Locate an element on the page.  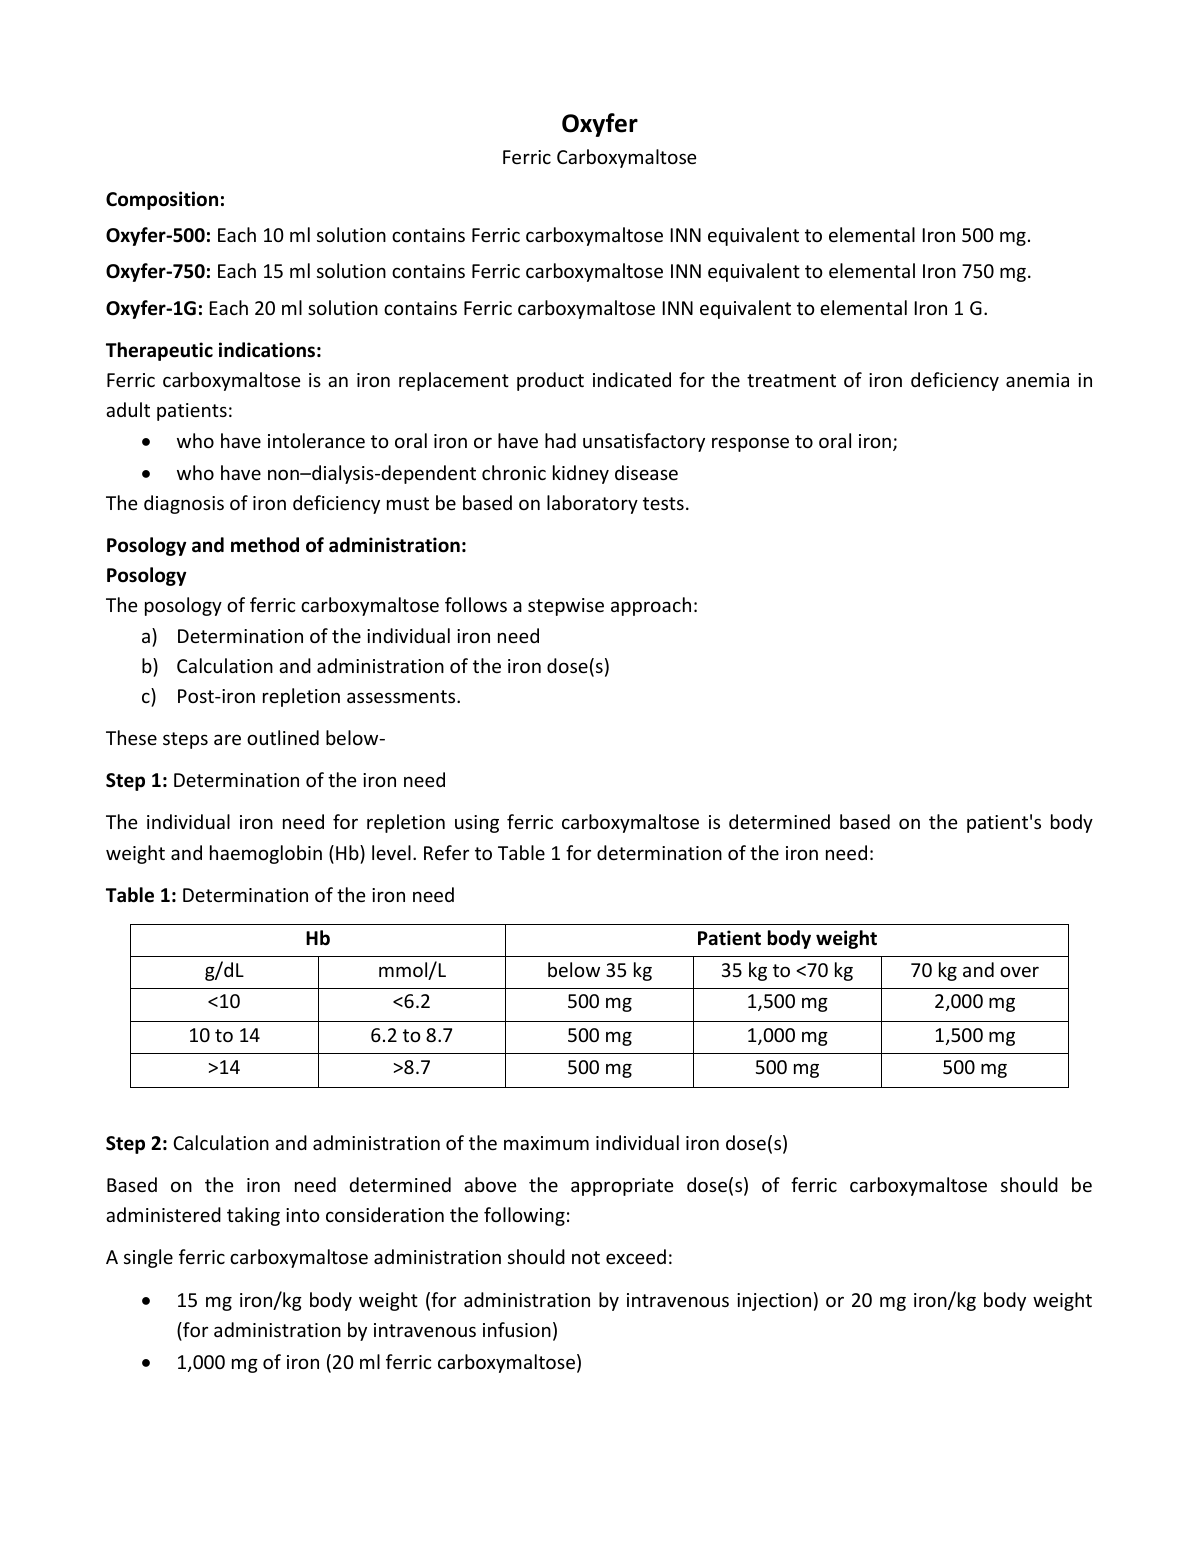
are is located at coordinates (227, 739).
